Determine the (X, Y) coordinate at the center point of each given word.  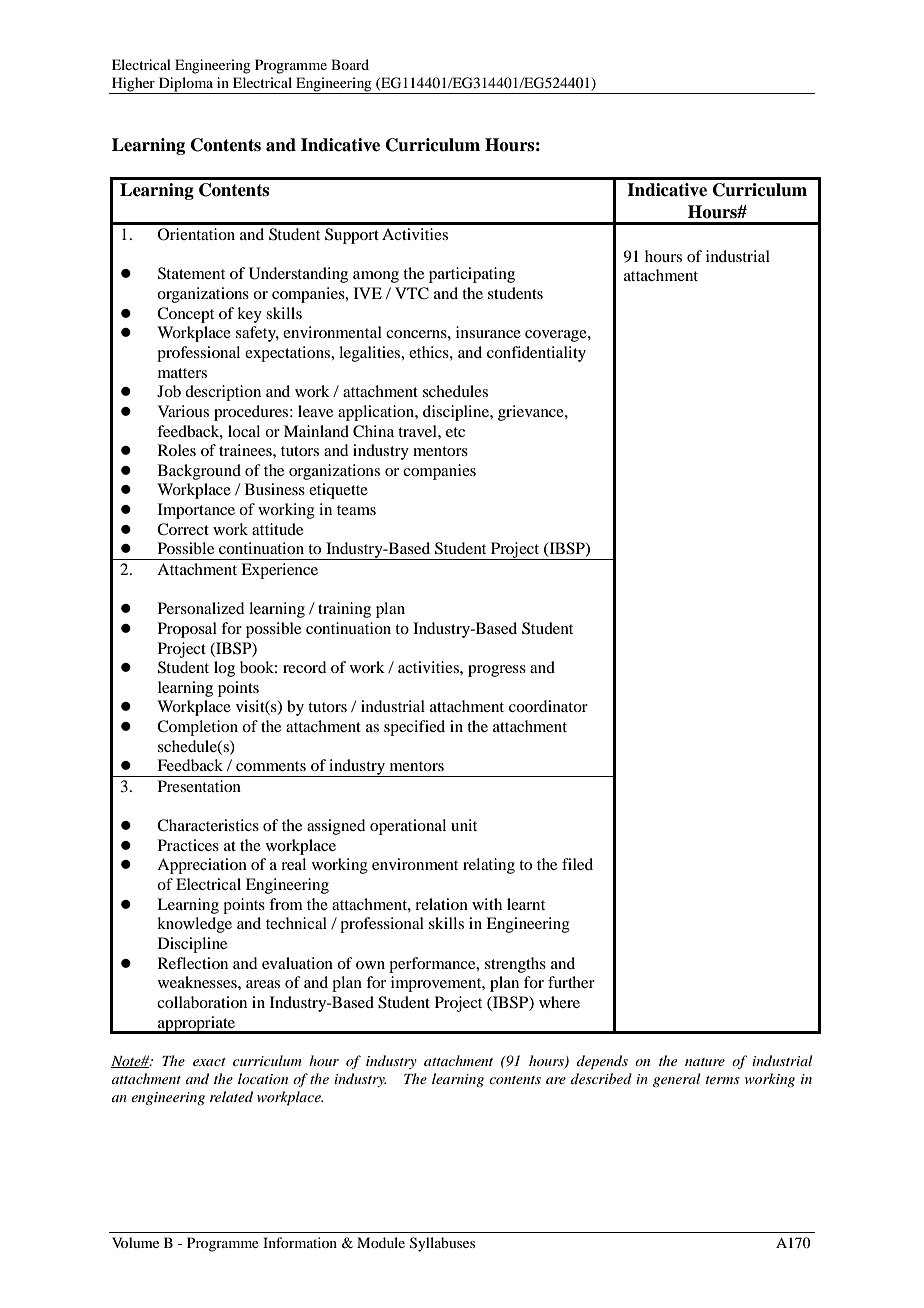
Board (350, 64)
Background (199, 472)
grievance (532, 413)
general (676, 1080)
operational (408, 827)
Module (381, 1242)
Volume (135, 1242)
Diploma (186, 85)
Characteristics (208, 825)
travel (418, 431)
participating (472, 275)
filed (577, 864)
